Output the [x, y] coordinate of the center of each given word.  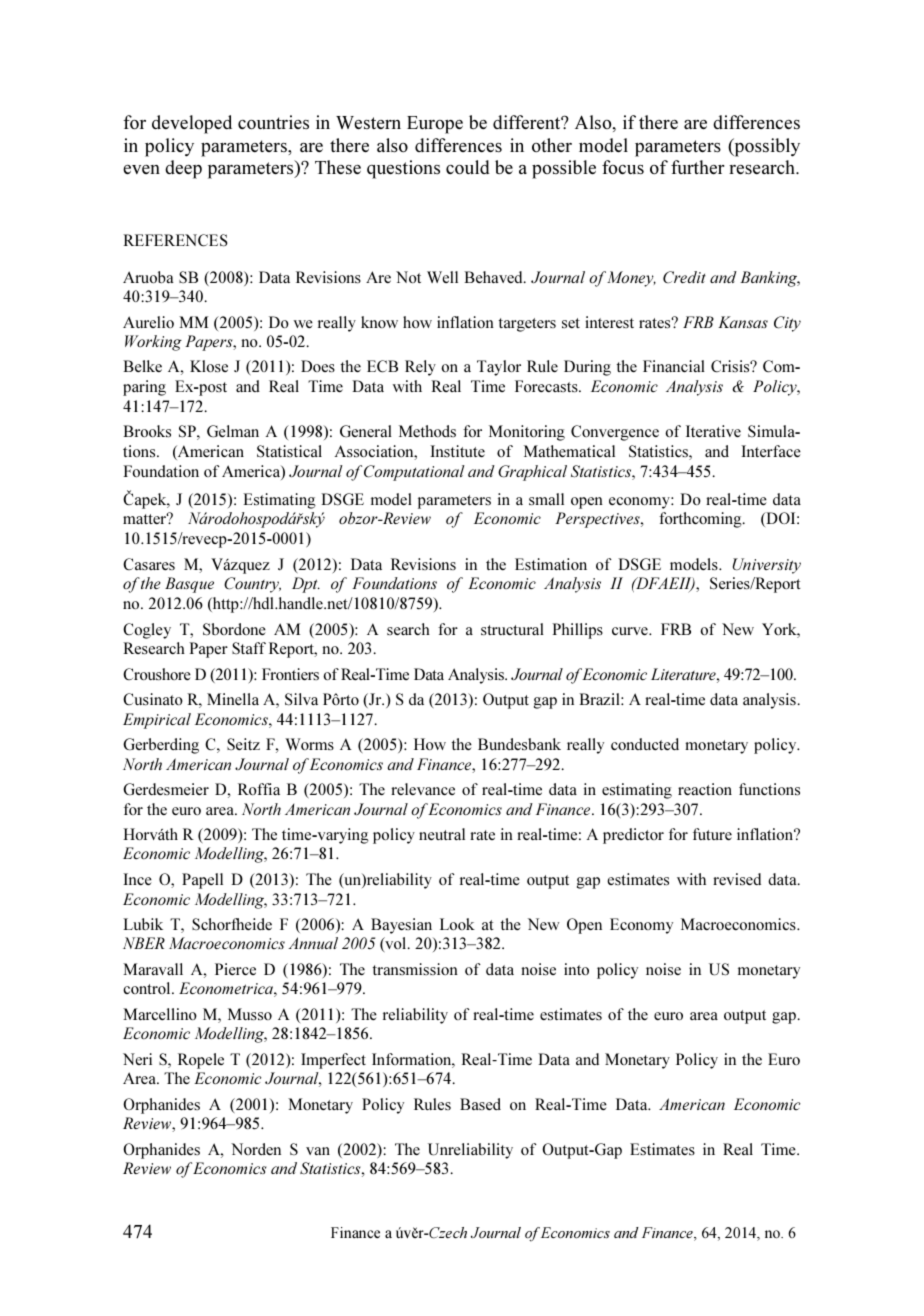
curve [631, 631]
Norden [256, 1149]
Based [480, 1104]
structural [512, 629]
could [468, 167]
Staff [249, 648]
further [698, 167]
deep [183, 169]
